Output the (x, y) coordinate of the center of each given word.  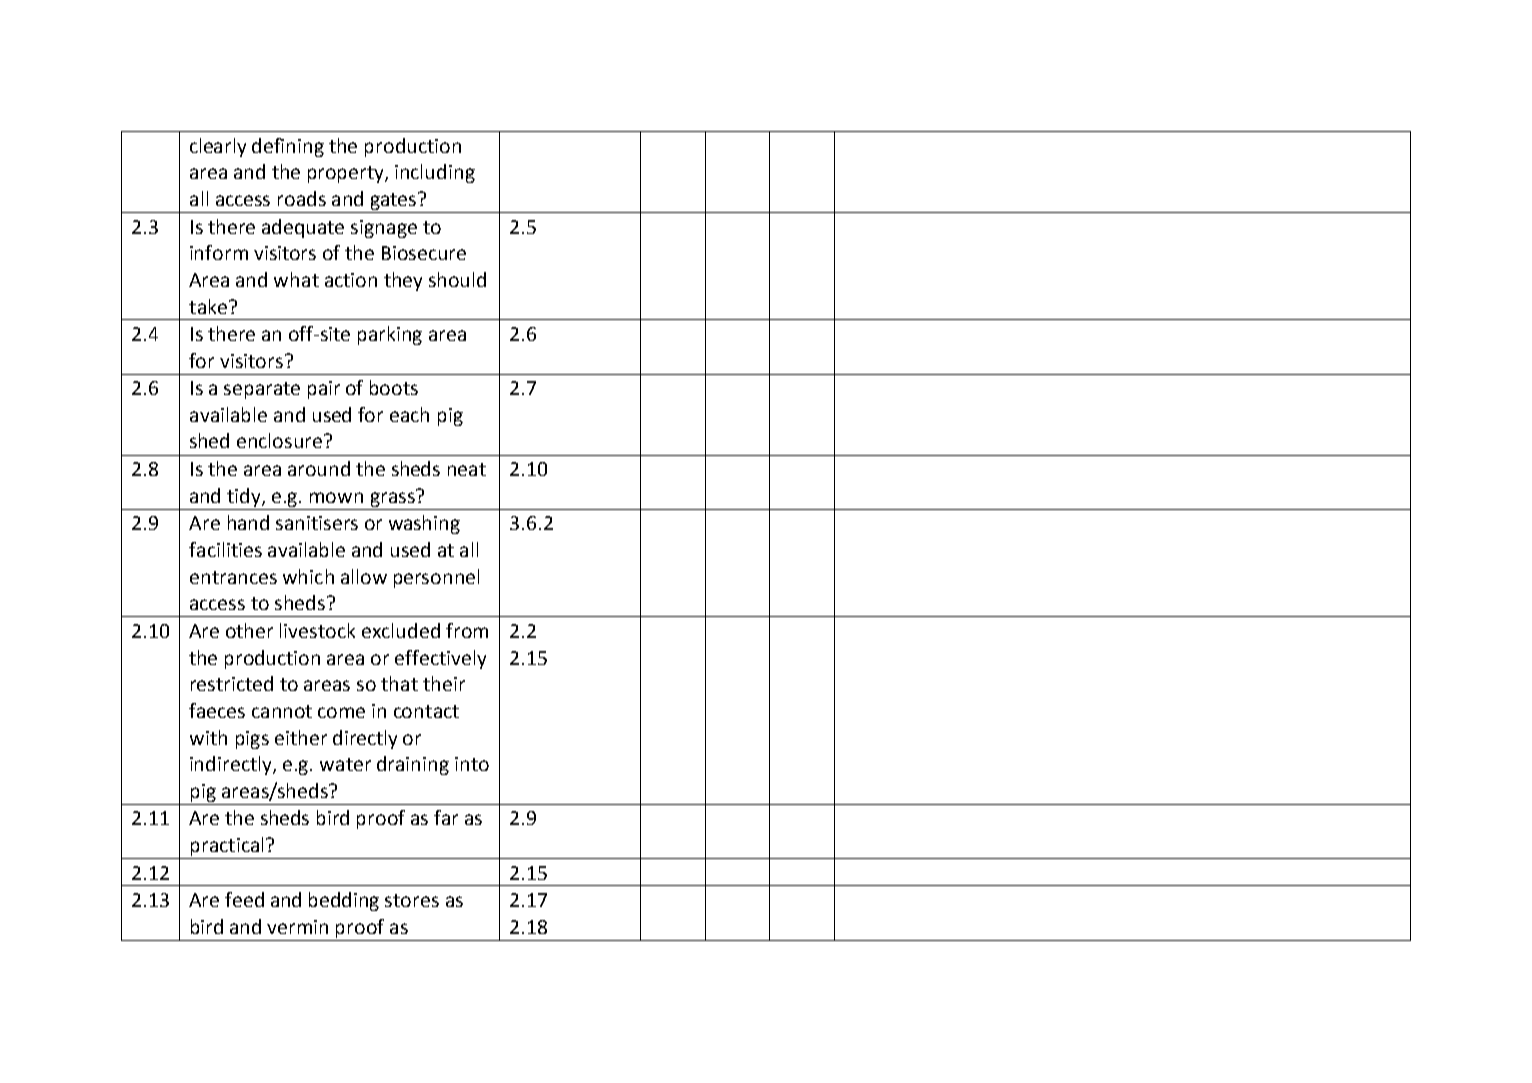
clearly (218, 147)
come (341, 712)
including (435, 173)
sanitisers (317, 523)
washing (424, 524)
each (409, 414)
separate (262, 390)
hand (248, 522)
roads (302, 198)
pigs (252, 740)
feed (244, 899)
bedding (344, 901)
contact (426, 711)
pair (324, 390)
